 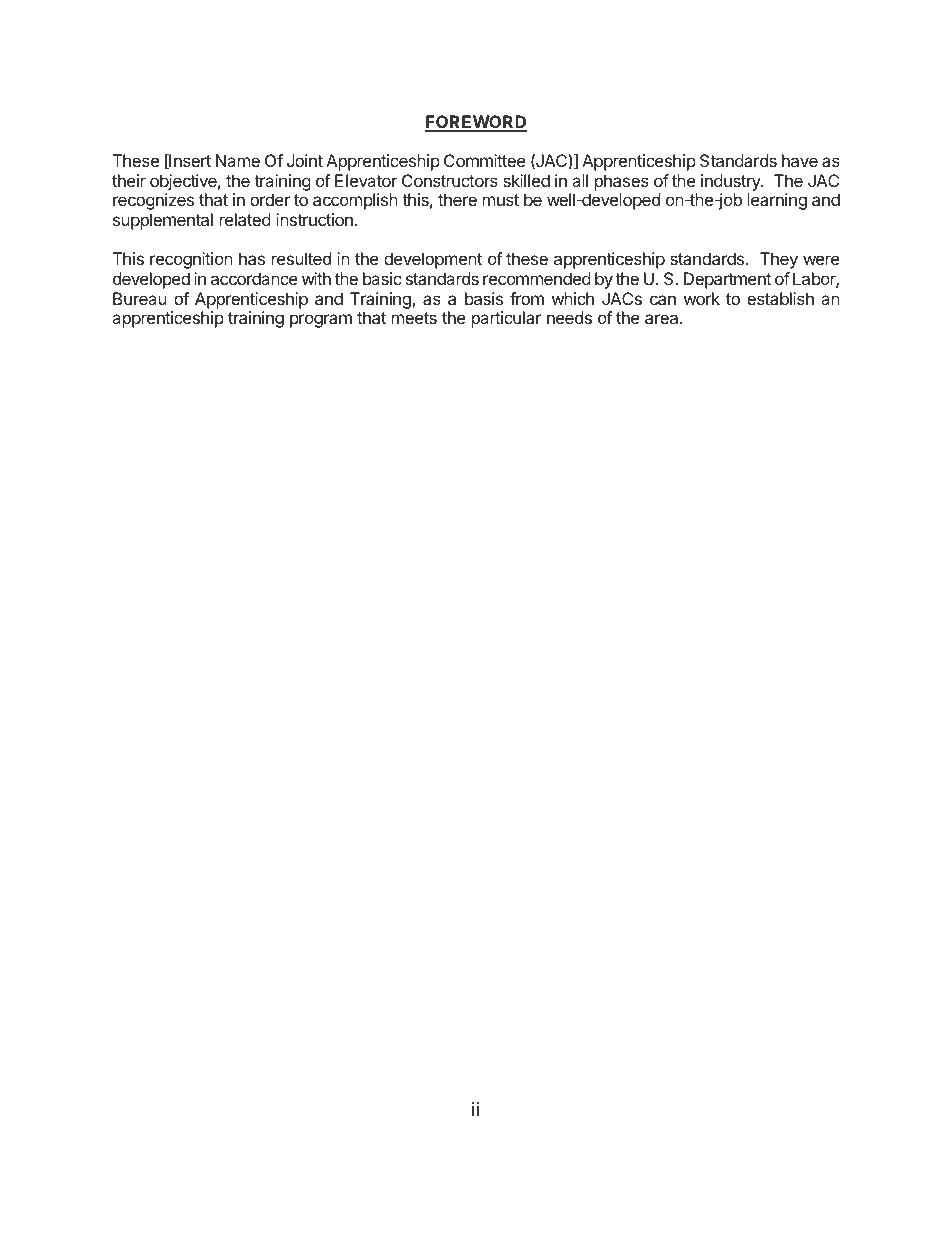 What do you see at coordinates (800, 160) in the screenshot?
I see `have` at bounding box center [800, 160].
